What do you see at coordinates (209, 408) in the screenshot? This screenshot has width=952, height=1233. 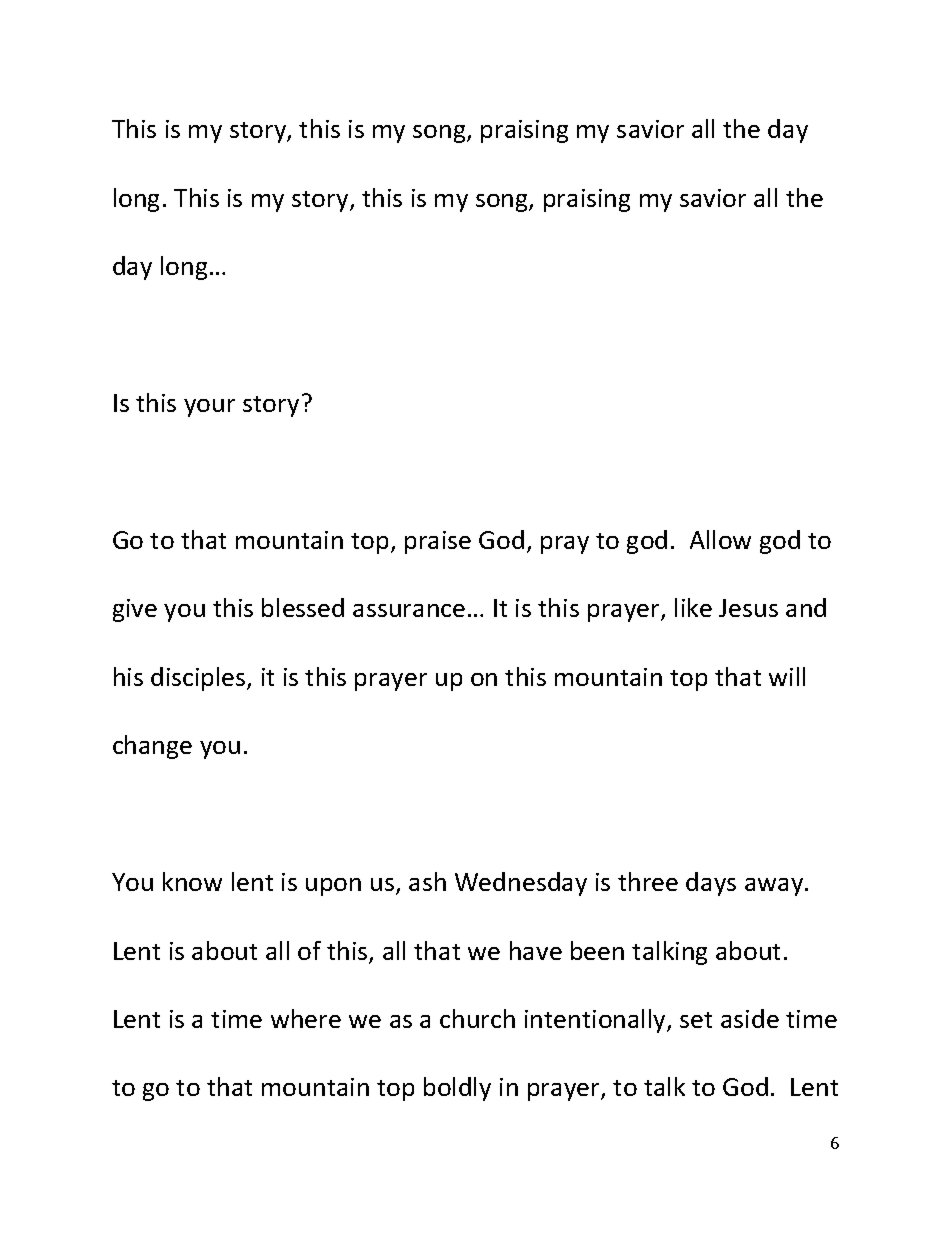 I see `your` at bounding box center [209, 408].
